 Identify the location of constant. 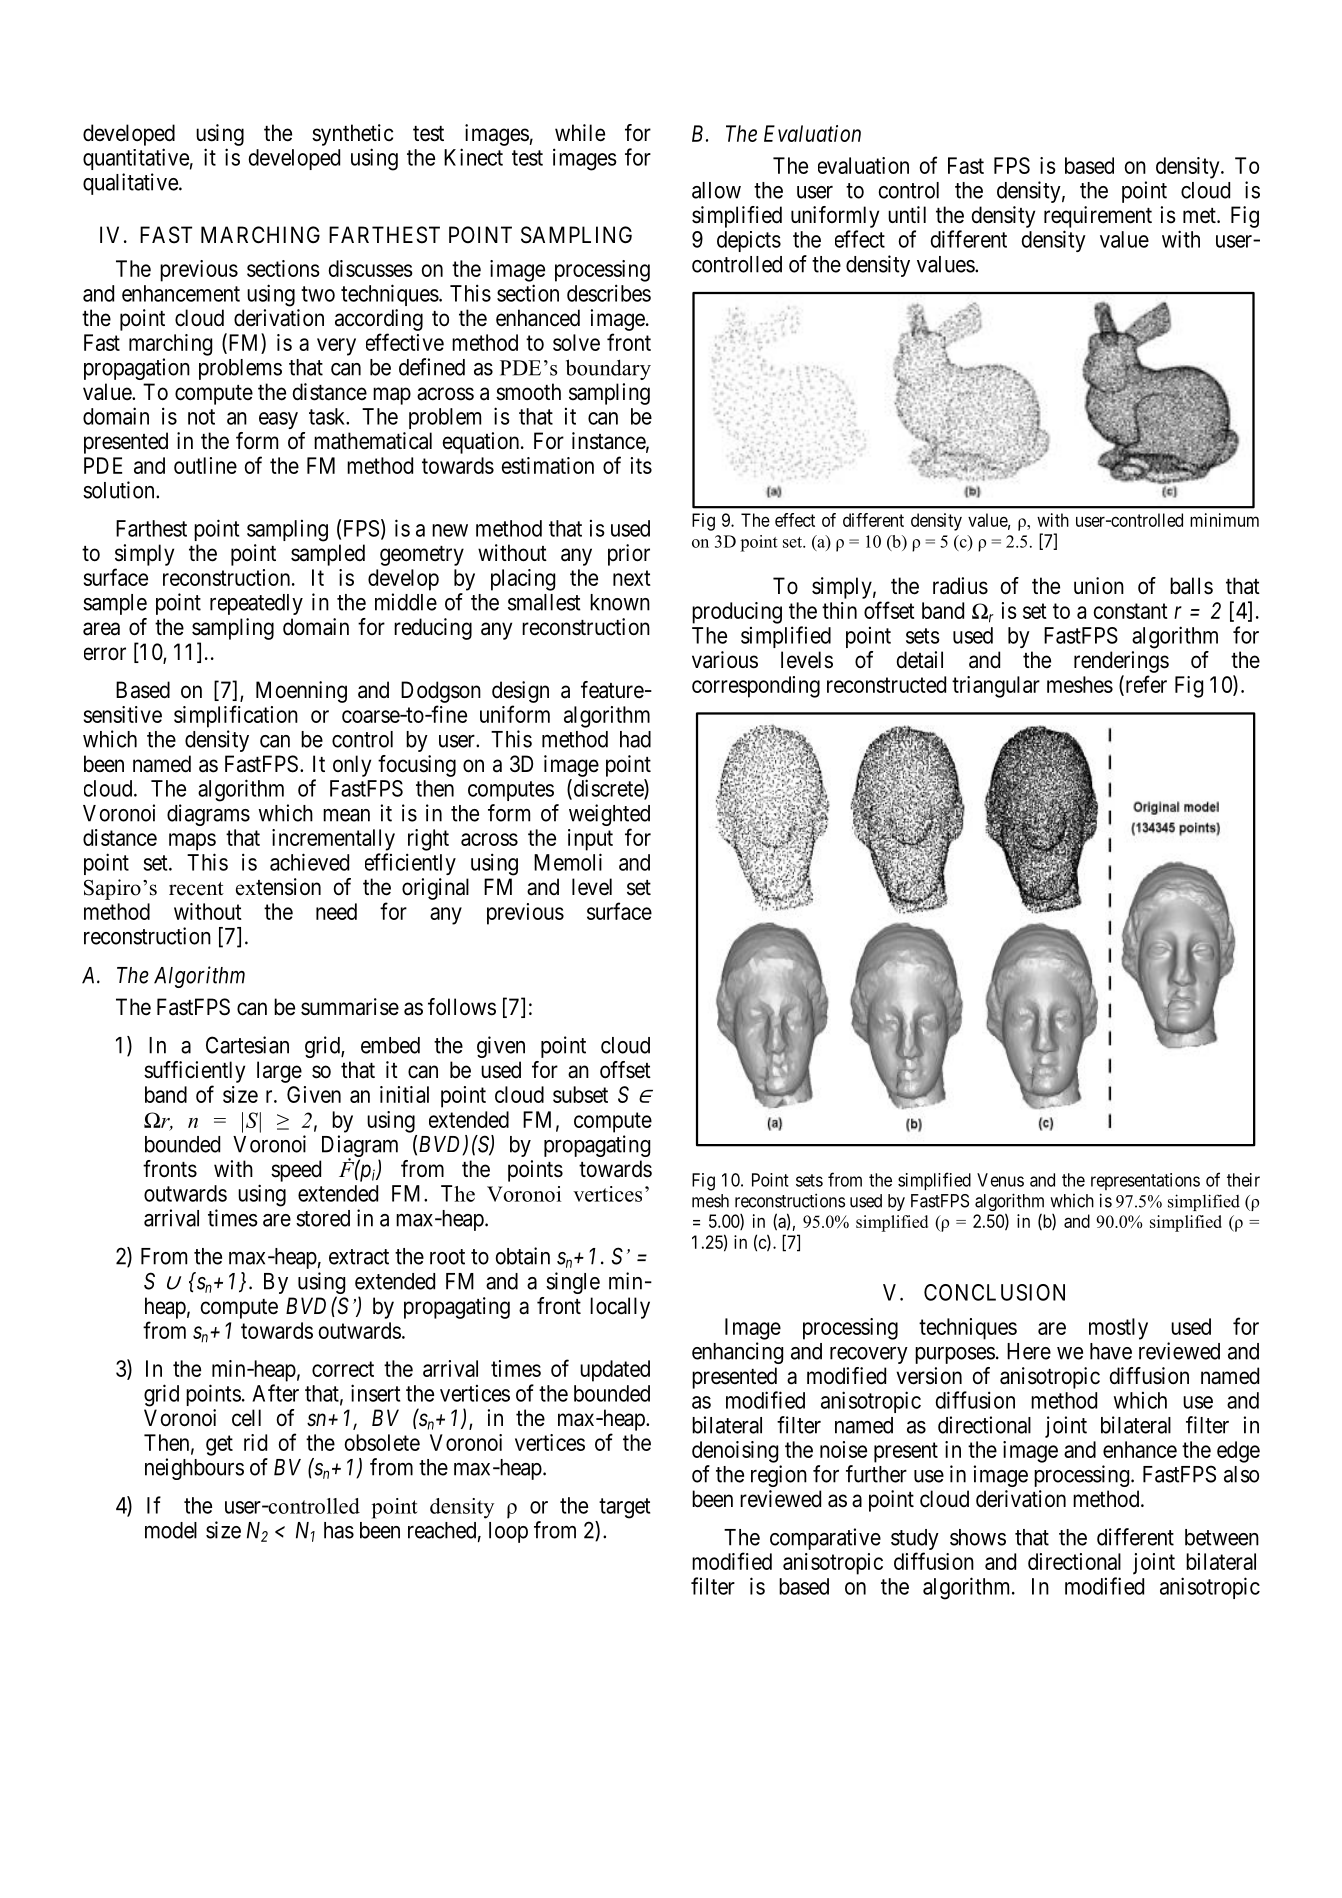
(1130, 611).
